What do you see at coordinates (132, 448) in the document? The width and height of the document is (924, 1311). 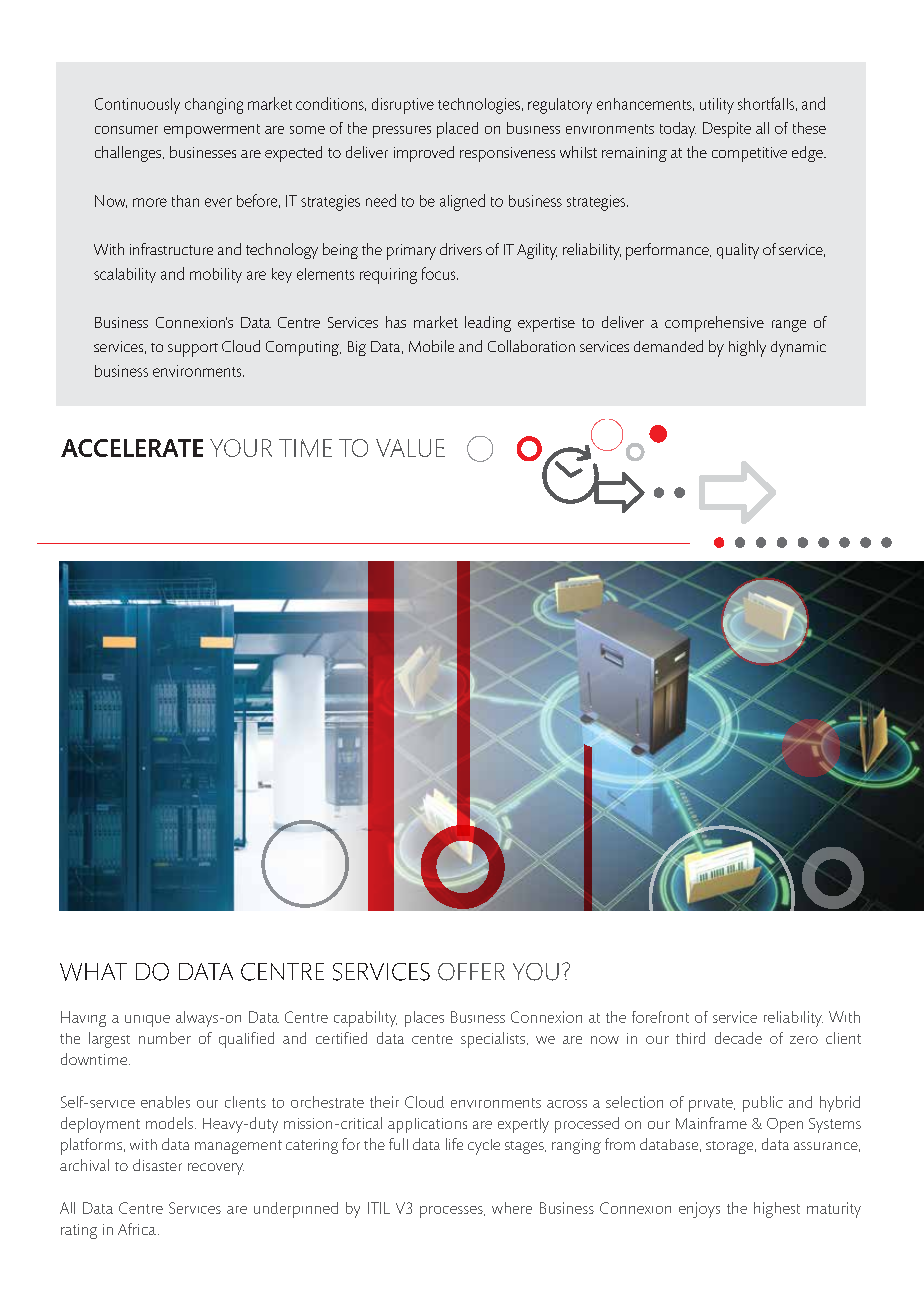 I see `ACCELERATE` at bounding box center [132, 448].
